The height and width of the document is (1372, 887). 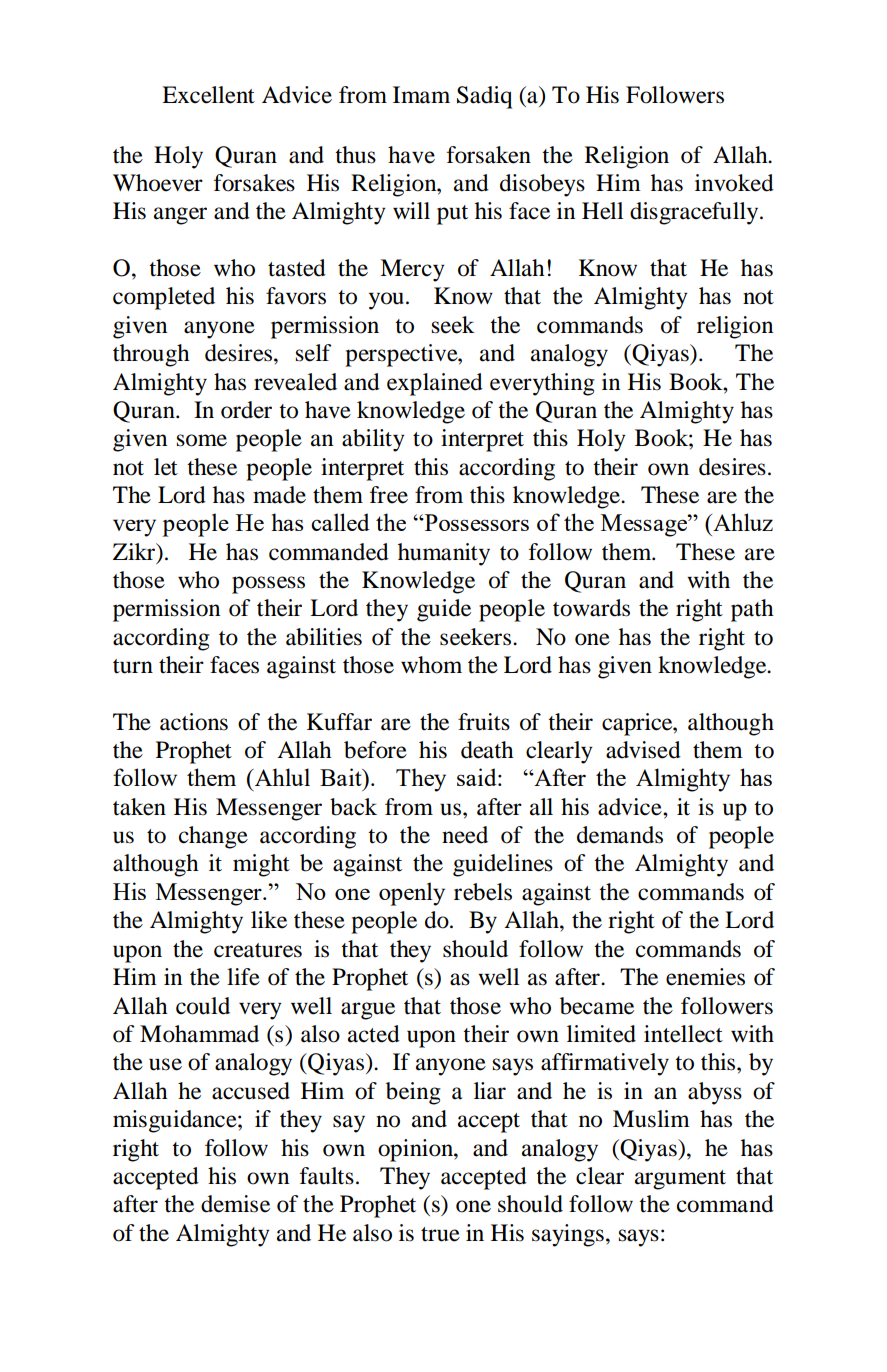 I want to click on Imam, so click(x=421, y=95).
